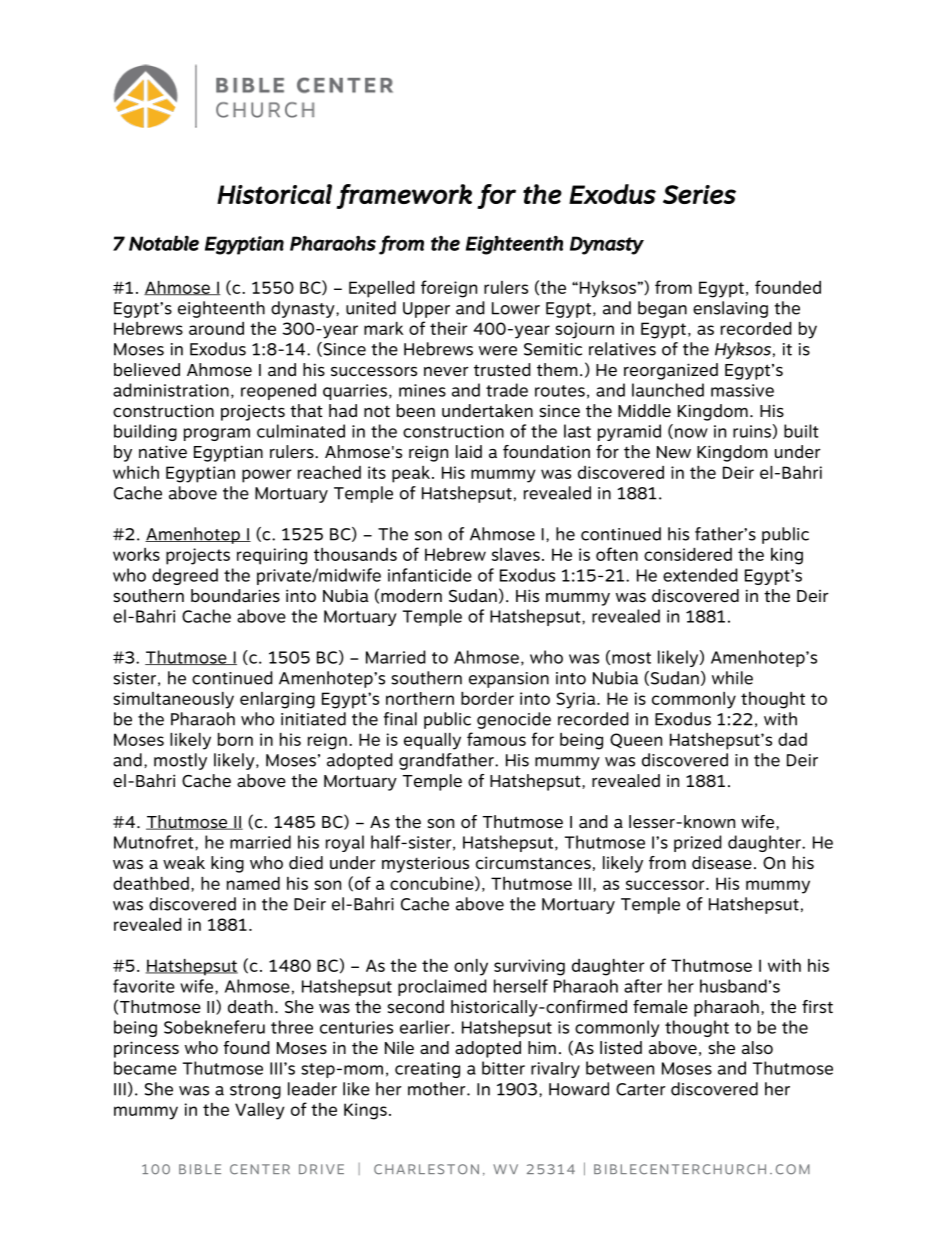 This screenshot has width=952, height=1233. I want to click on Series, so click(699, 194).
